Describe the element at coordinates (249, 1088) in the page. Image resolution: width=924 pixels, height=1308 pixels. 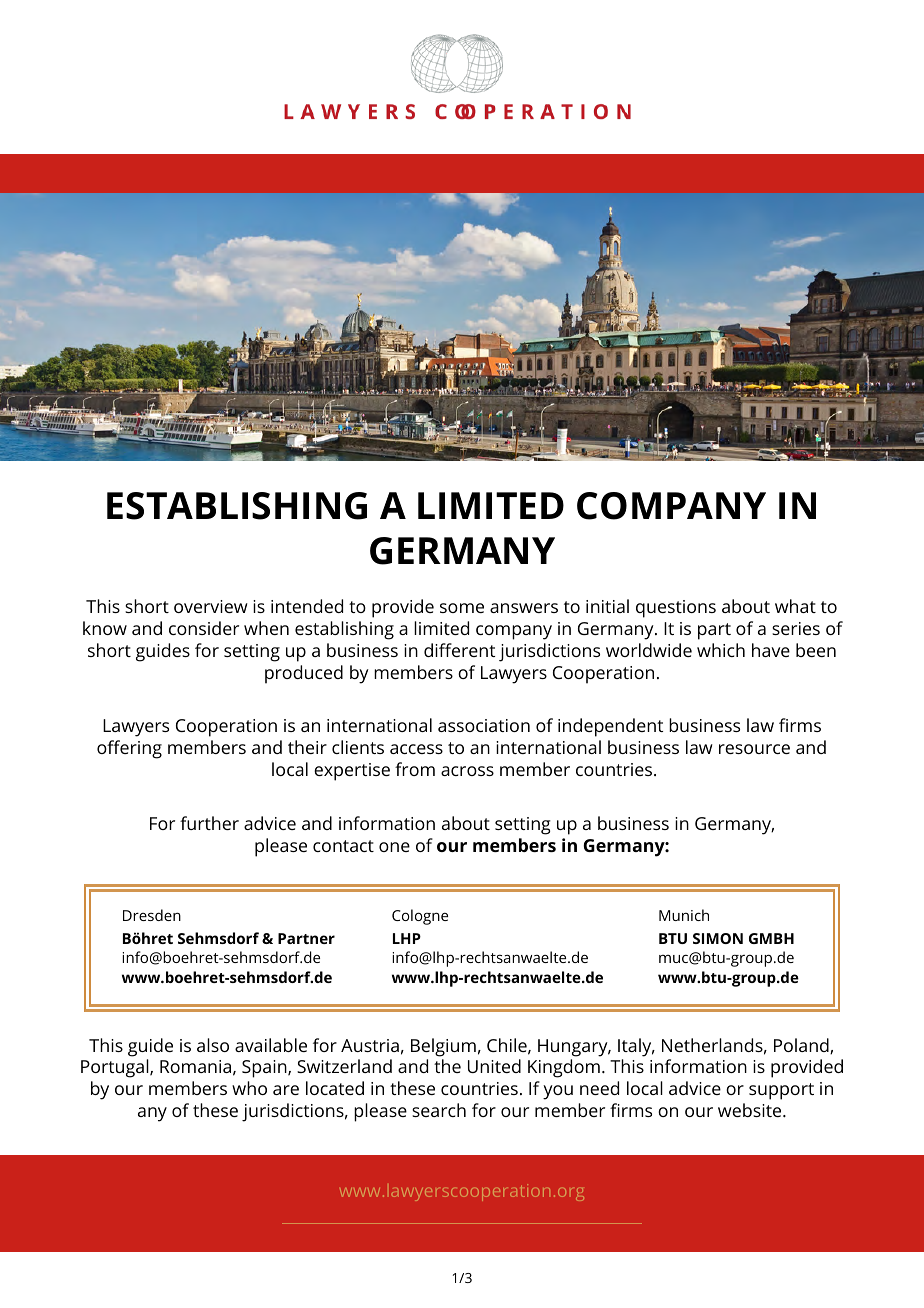
I see `who` at that location.
